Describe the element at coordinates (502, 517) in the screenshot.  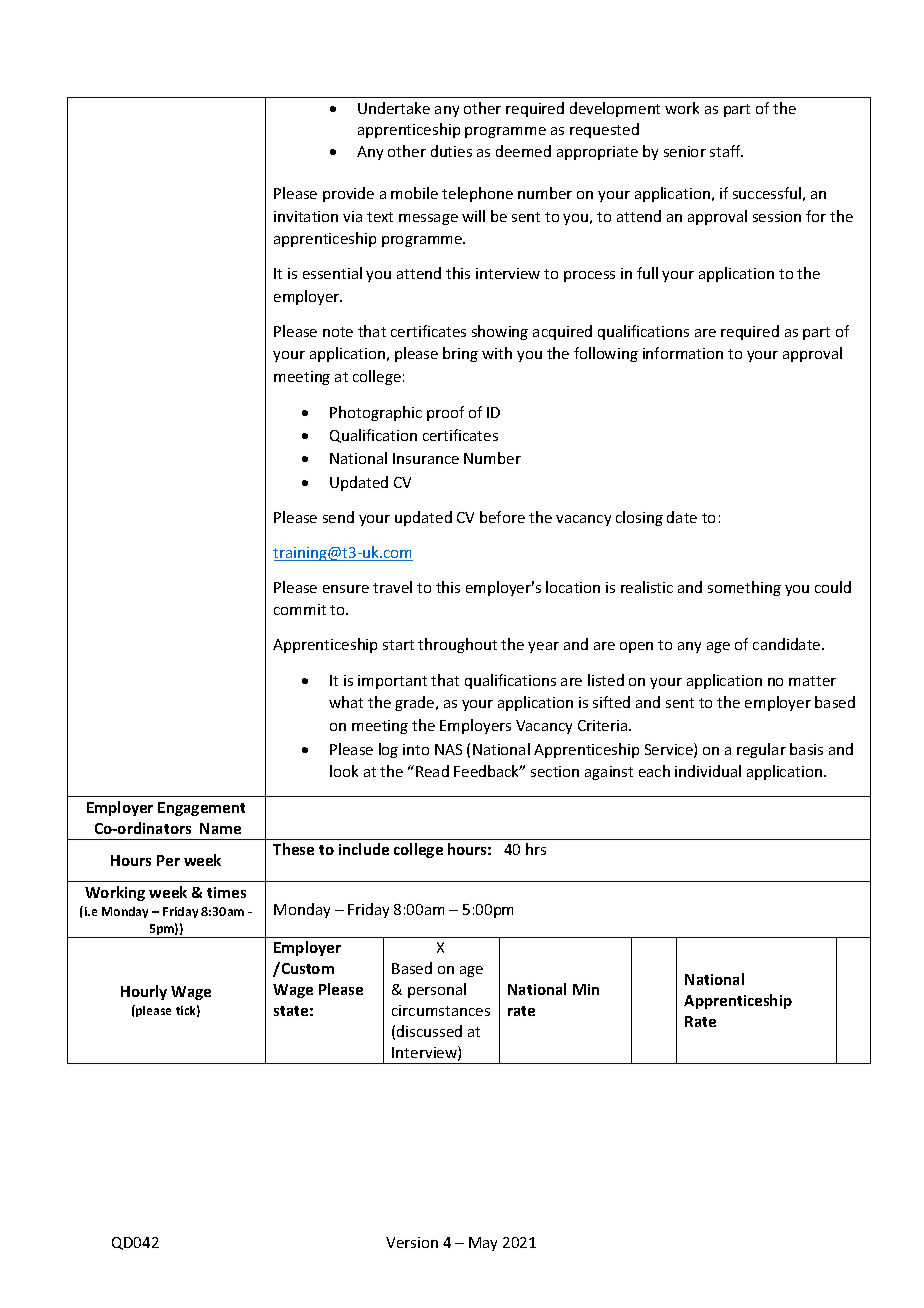
I see `before` at that location.
